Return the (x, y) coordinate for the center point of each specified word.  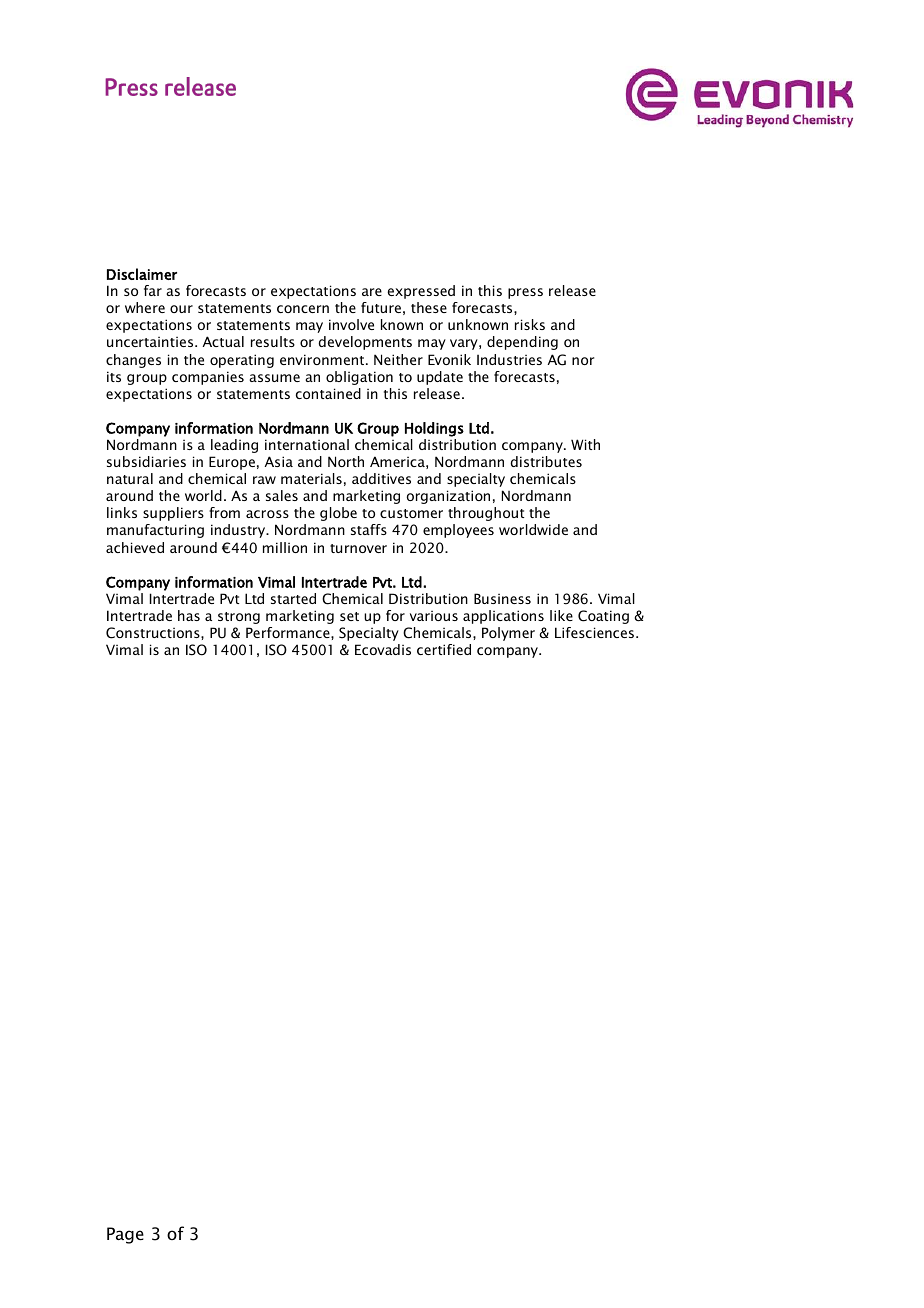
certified (444, 649)
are (372, 292)
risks (530, 324)
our (181, 309)
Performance (289, 632)
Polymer (508, 634)
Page (125, 1235)
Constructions (154, 633)
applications (503, 617)
